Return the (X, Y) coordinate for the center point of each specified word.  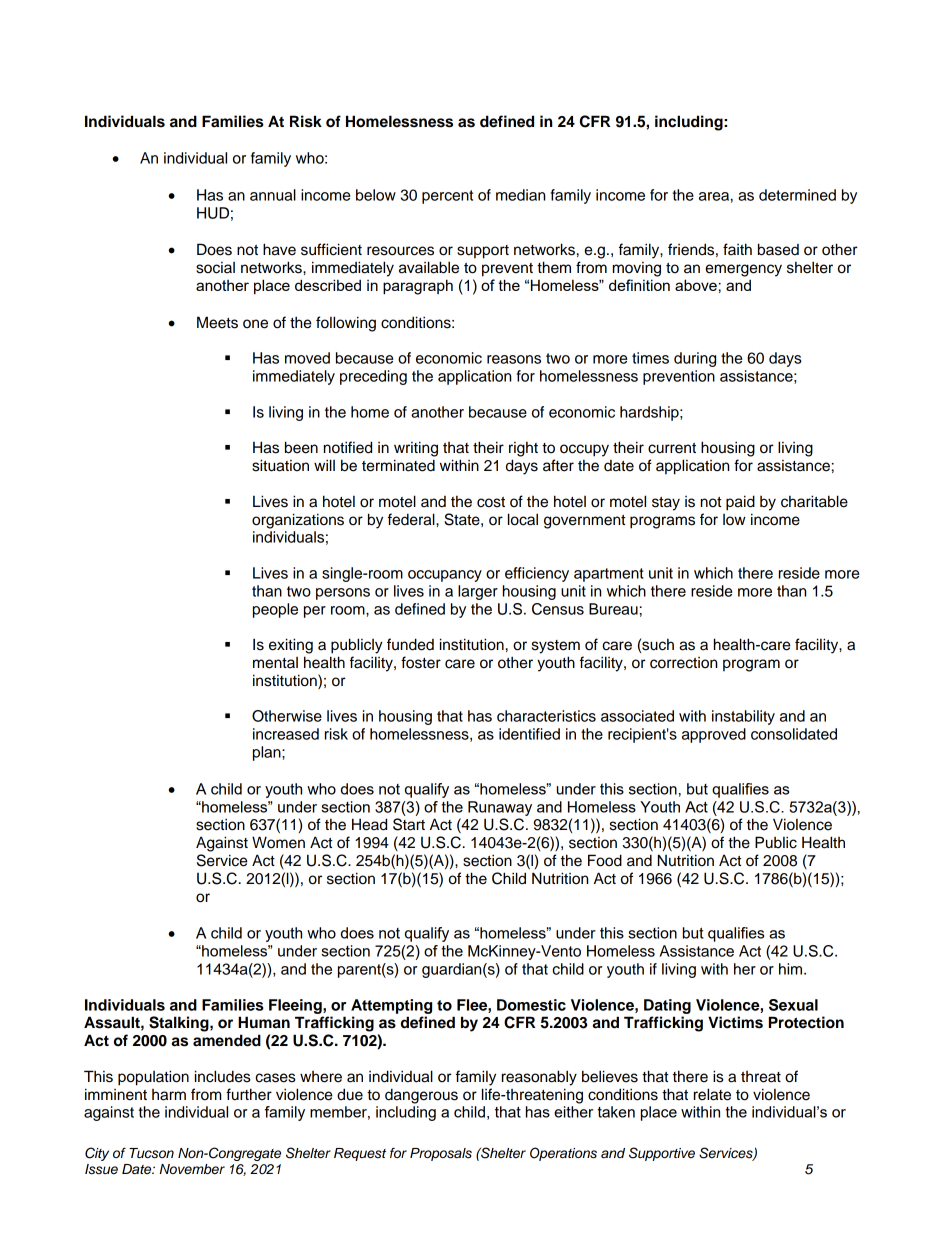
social (215, 268)
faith (737, 249)
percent (447, 197)
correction (683, 663)
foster (421, 662)
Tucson (151, 1153)
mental (275, 663)
